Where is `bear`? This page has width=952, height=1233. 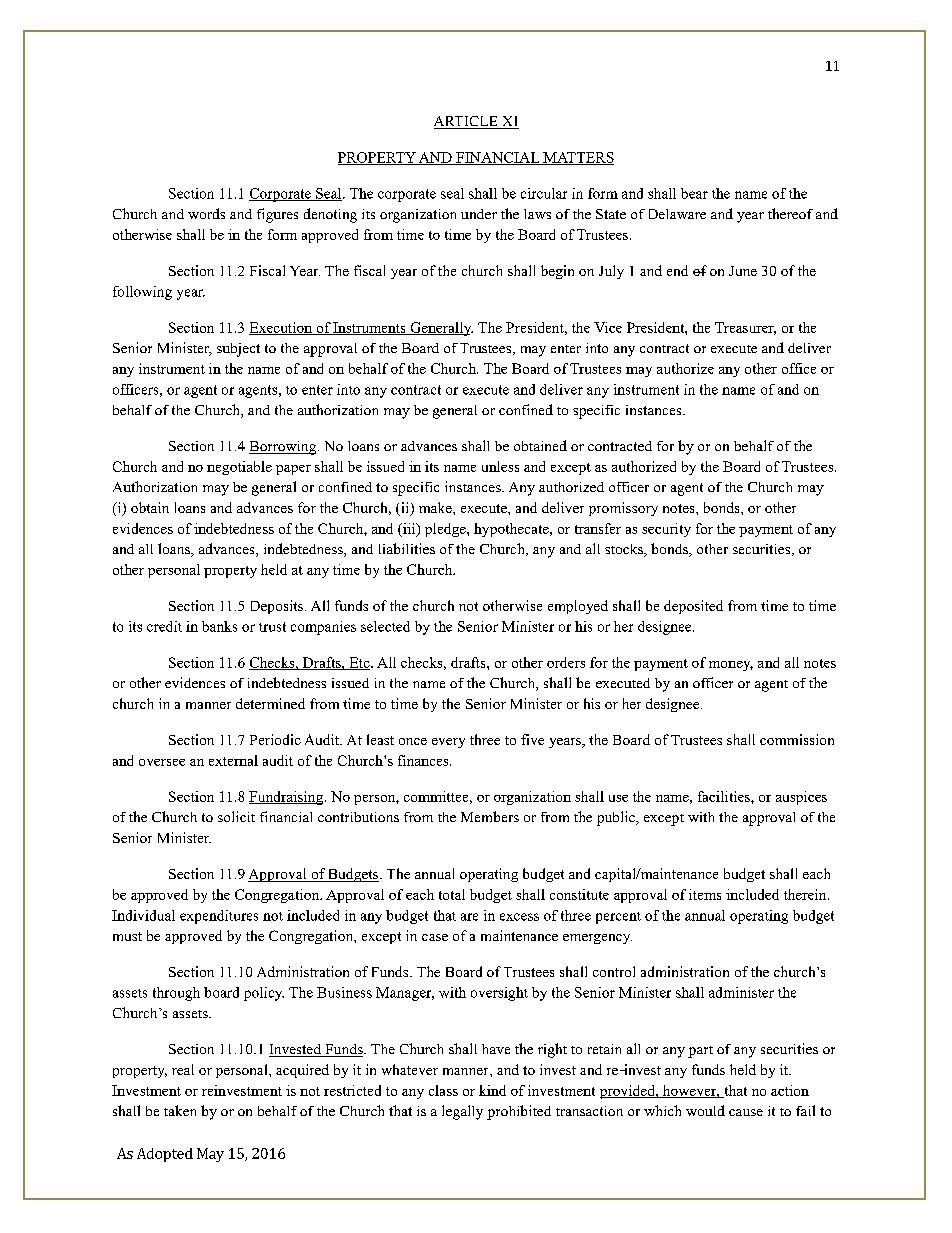 bear is located at coordinates (694, 193).
